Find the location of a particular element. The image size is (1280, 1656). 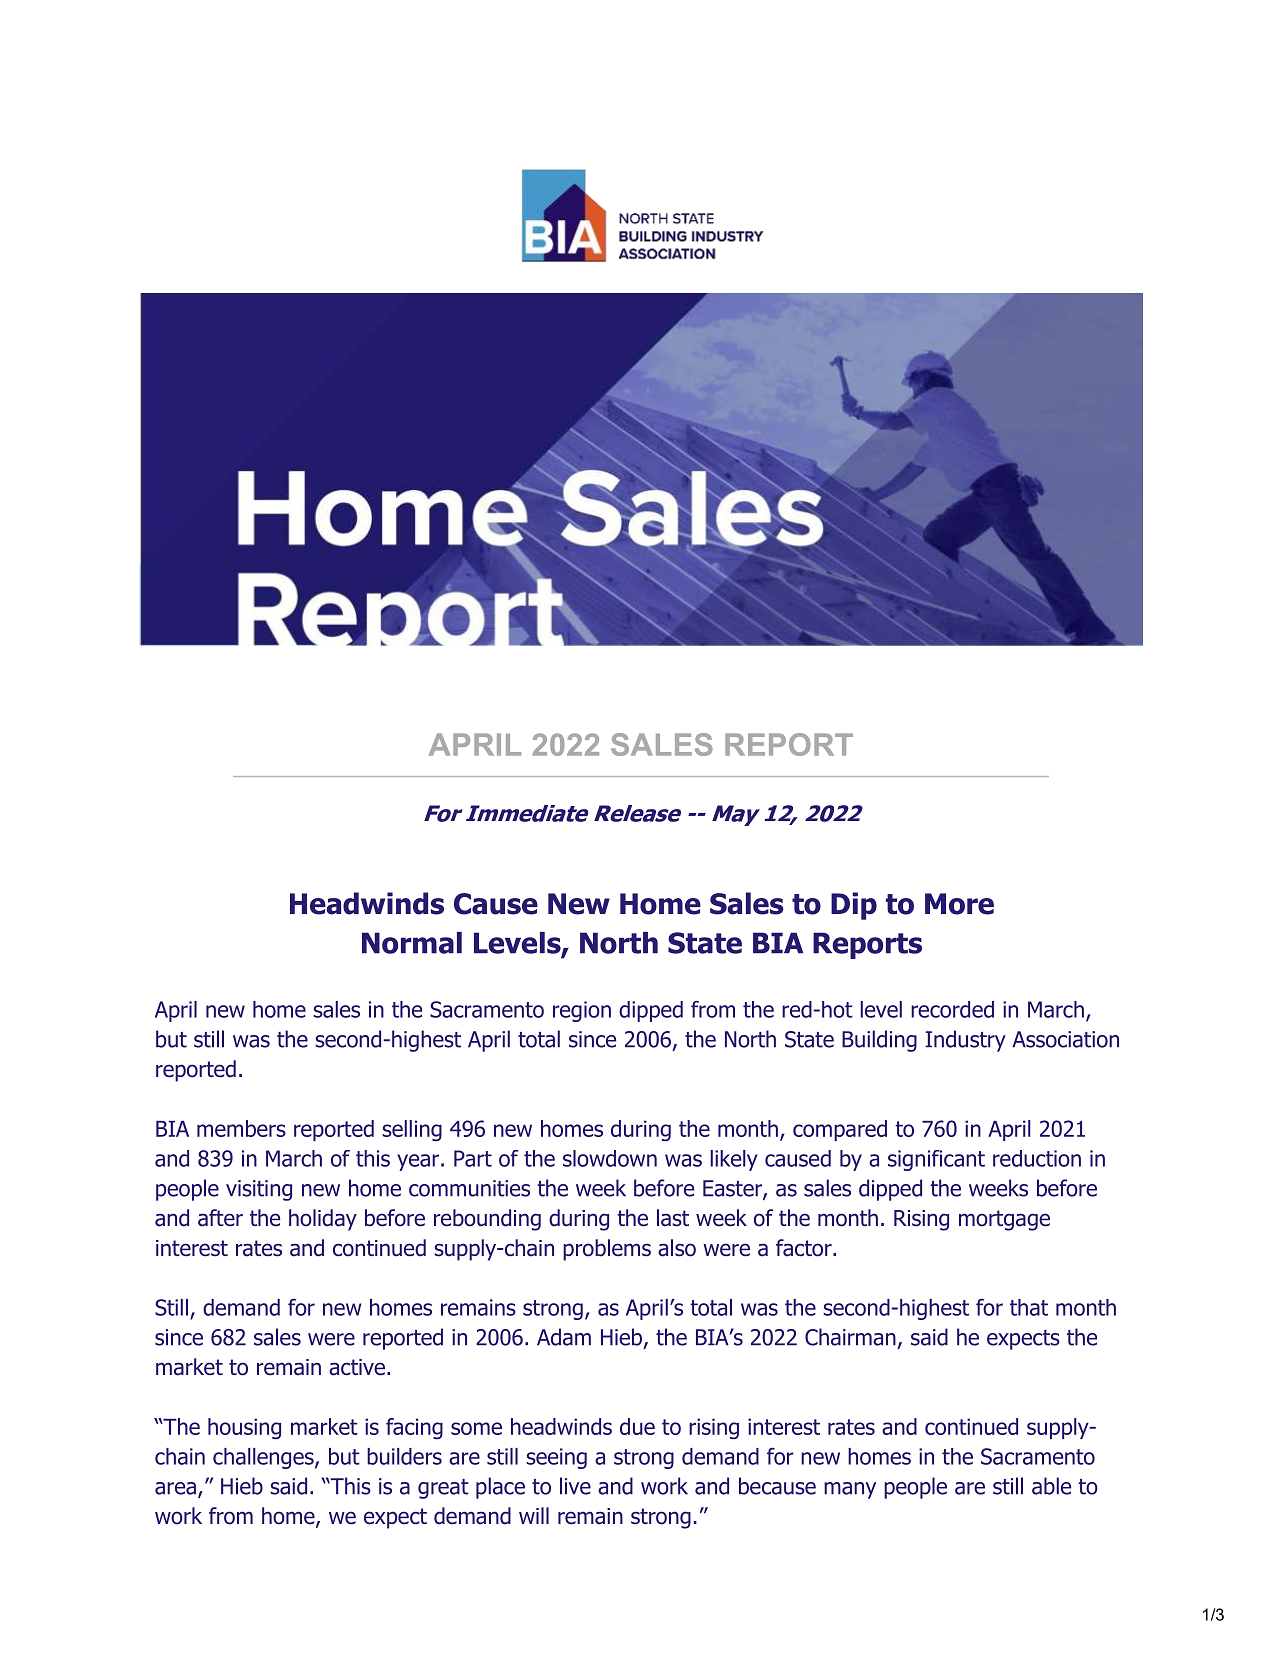

More is located at coordinates (959, 904).
